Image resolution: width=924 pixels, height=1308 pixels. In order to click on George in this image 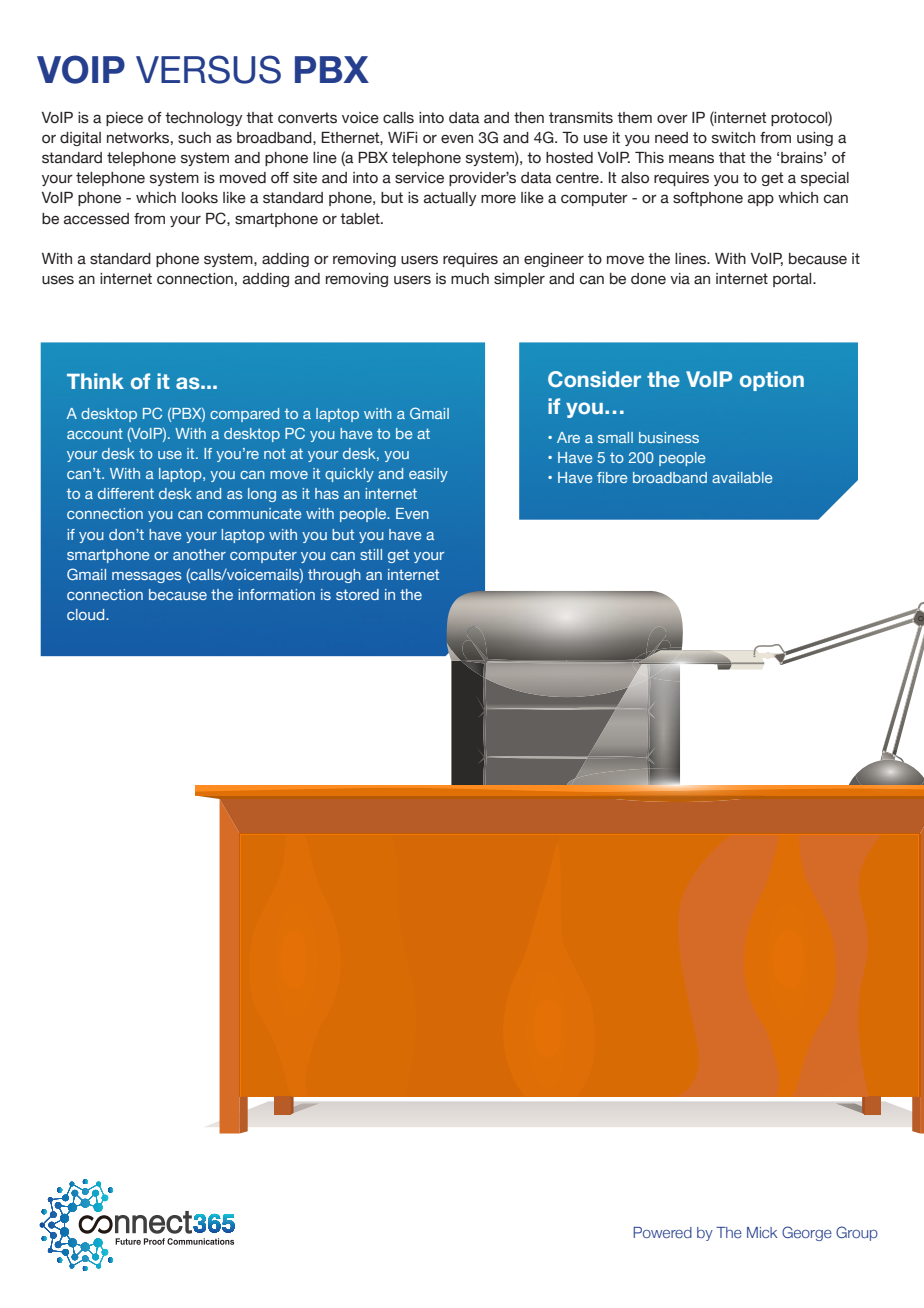, I will do `click(807, 1233)`.
